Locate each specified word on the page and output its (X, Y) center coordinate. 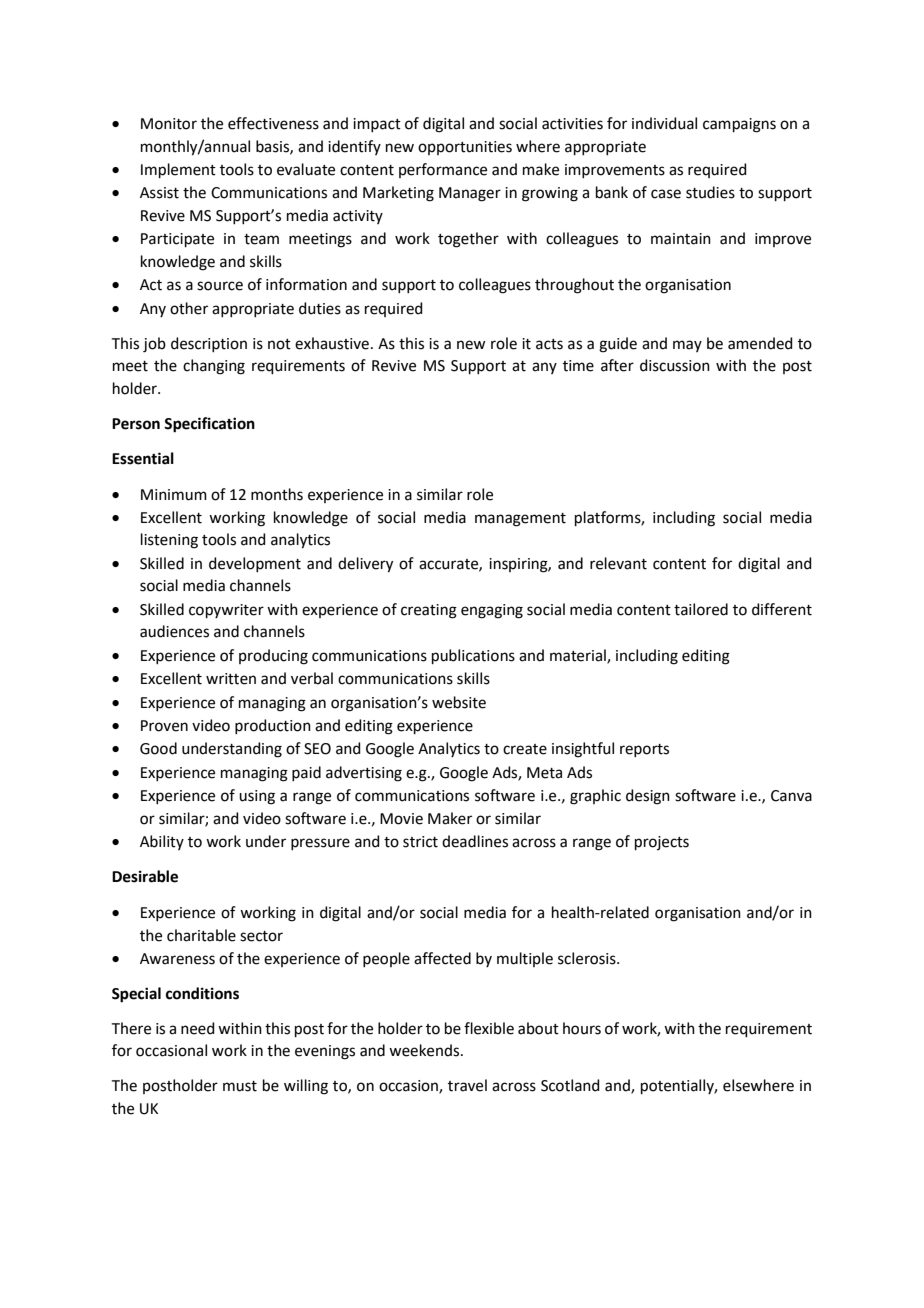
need (198, 1028)
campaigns (739, 125)
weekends (425, 1050)
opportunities (465, 148)
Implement (178, 170)
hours (582, 1028)
